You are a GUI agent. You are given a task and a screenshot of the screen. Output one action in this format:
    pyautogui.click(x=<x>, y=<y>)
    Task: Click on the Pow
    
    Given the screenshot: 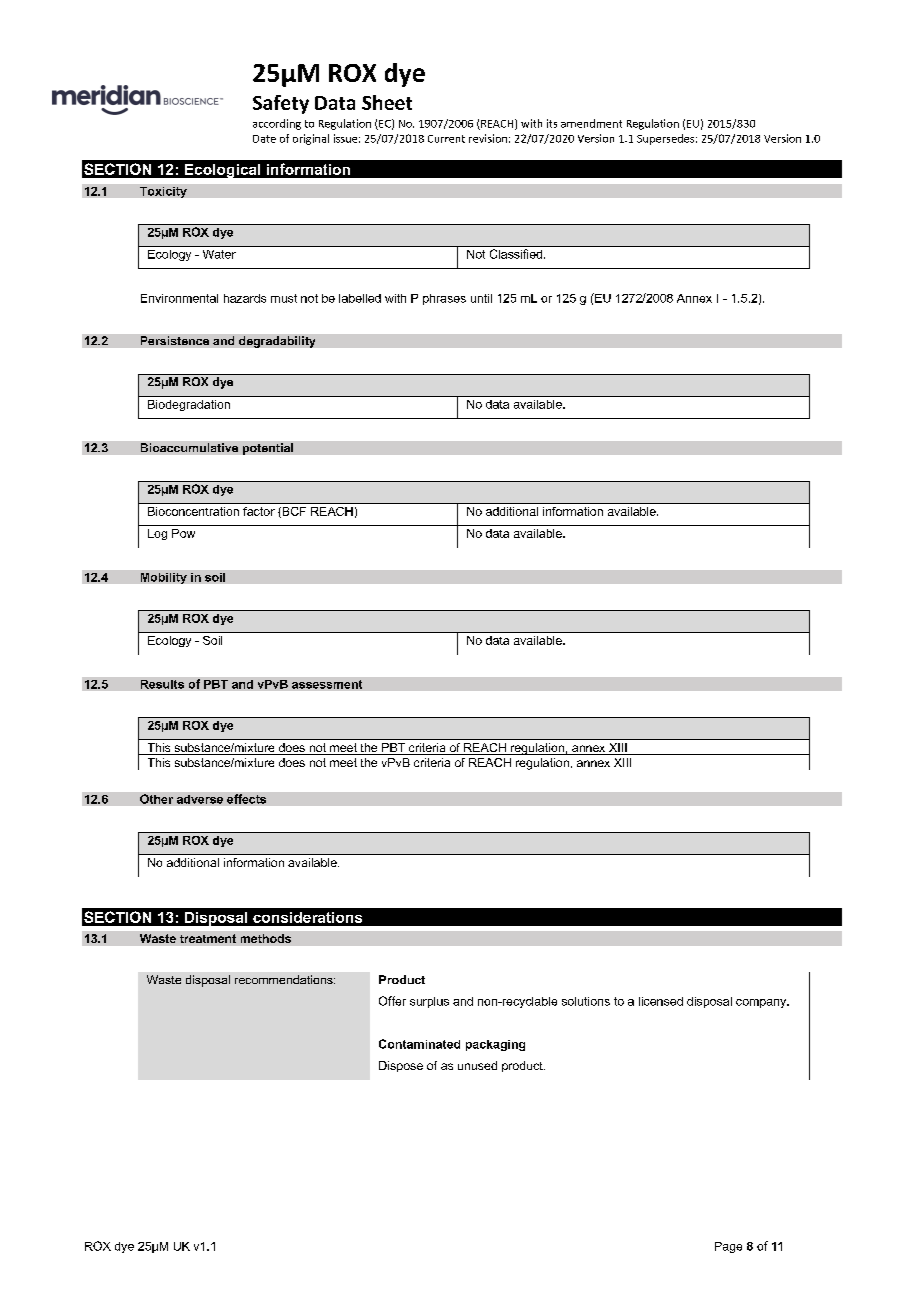 What is the action you would take?
    pyautogui.click(x=183, y=533)
